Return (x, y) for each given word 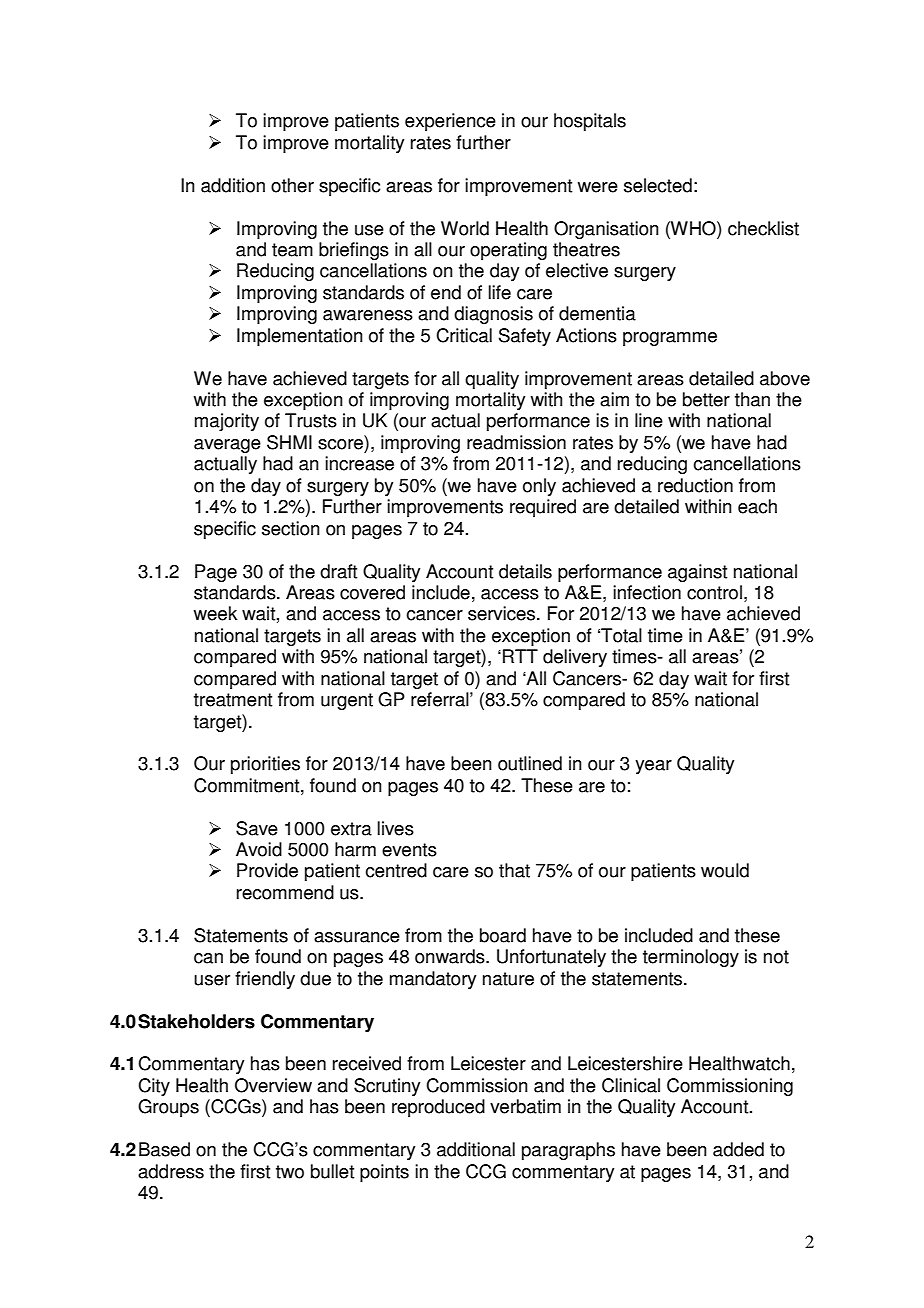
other (292, 185)
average (227, 446)
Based (164, 1149)
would (725, 870)
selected (658, 185)
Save (257, 828)
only (539, 487)
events (409, 850)
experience (450, 122)
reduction (695, 485)
